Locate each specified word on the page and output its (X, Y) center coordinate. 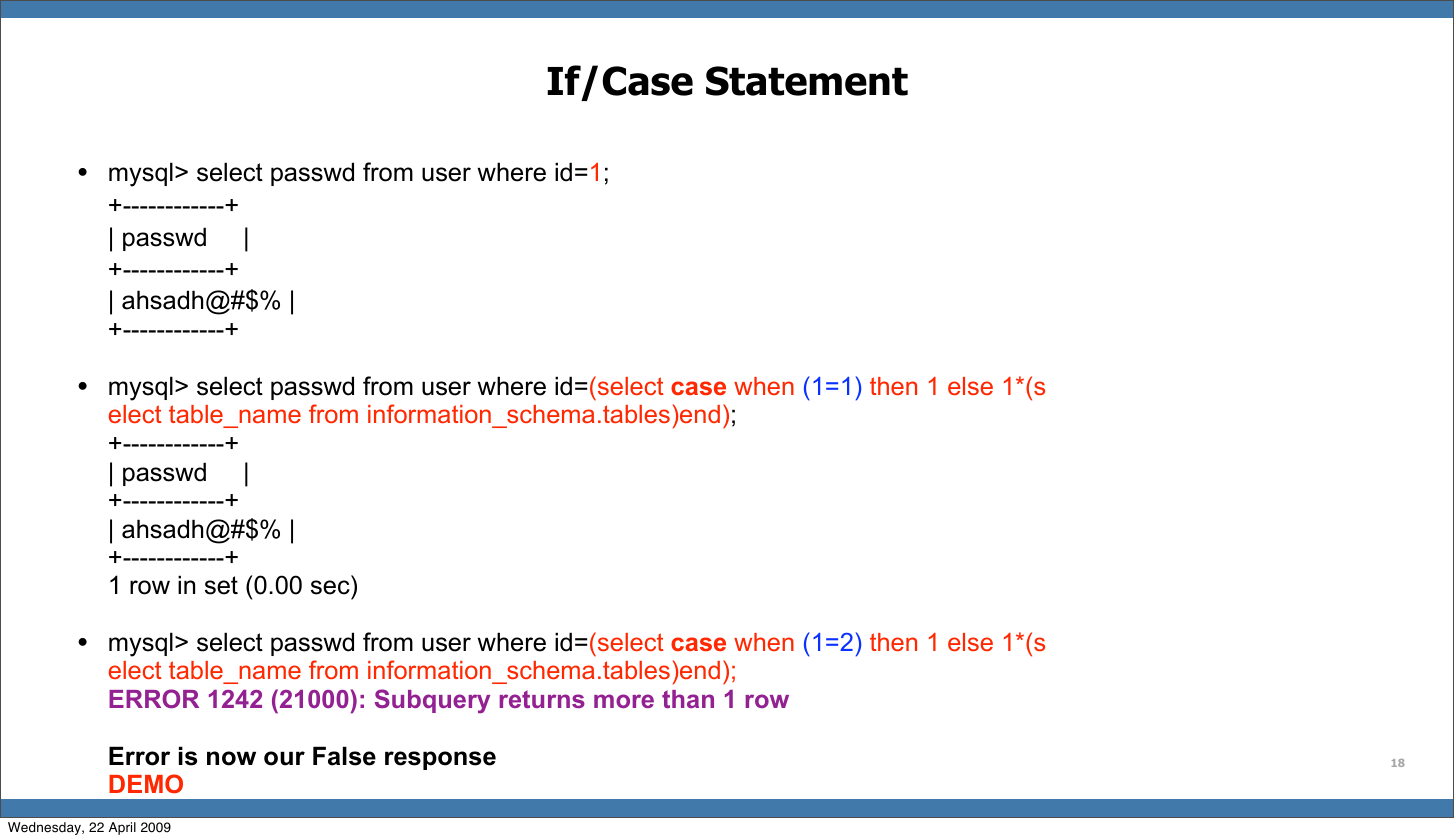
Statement (807, 81)
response (440, 760)
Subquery (432, 701)
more (624, 701)
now (231, 758)
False (344, 756)
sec (330, 587)
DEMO (146, 783)
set (221, 585)
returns (542, 699)
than (688, 699)
